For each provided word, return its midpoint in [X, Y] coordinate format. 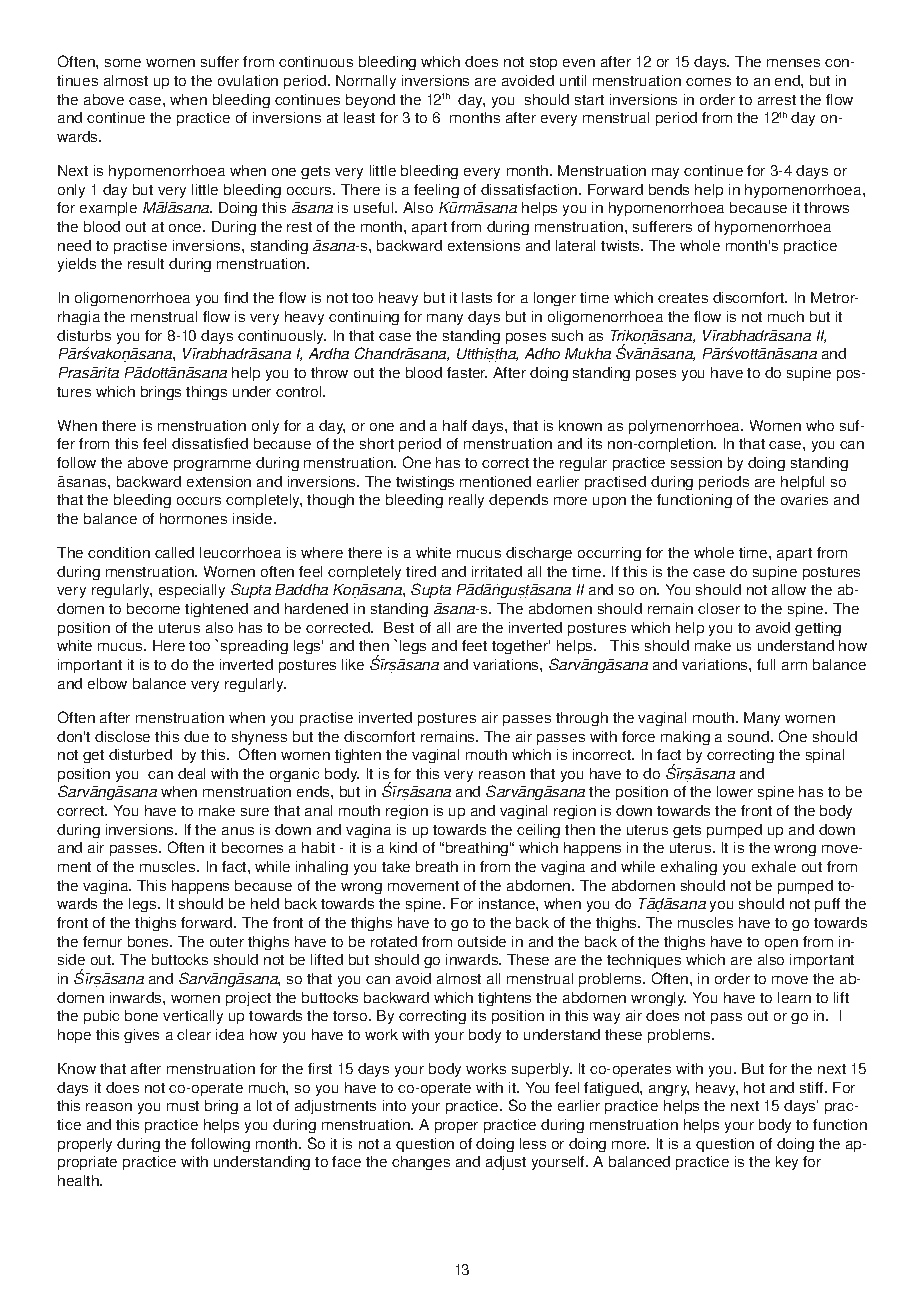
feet [474, 645]
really [466, 501]
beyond [370, 101]
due [196, 736]
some [123, 63]
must [183, 1106]
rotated [394, 941]
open [781, 944]
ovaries [804, 499]
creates [683, 298]
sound [748, 736]
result [146, 263]
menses [793, 63]
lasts [477, 297]
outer [227, 942]
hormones [193, 518]
